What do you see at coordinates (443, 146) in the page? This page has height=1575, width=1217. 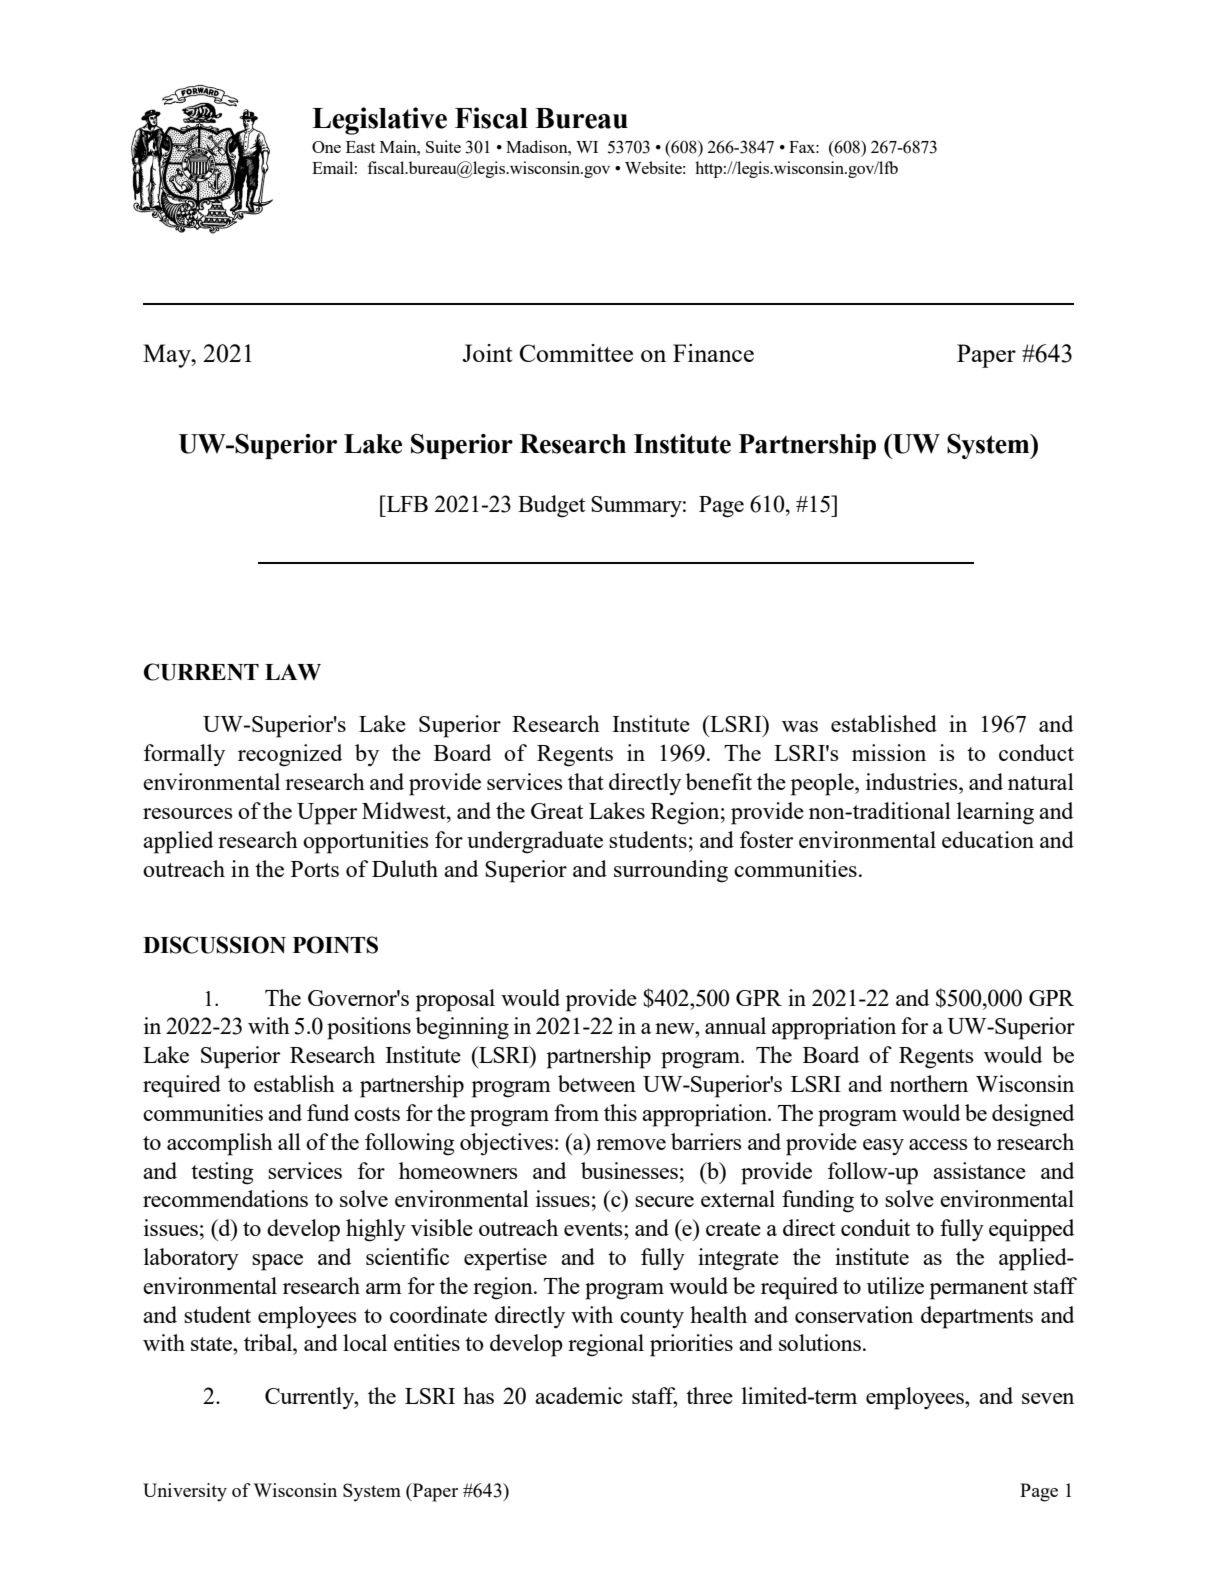 I see `Suite` at bounding box center [443, 146].
